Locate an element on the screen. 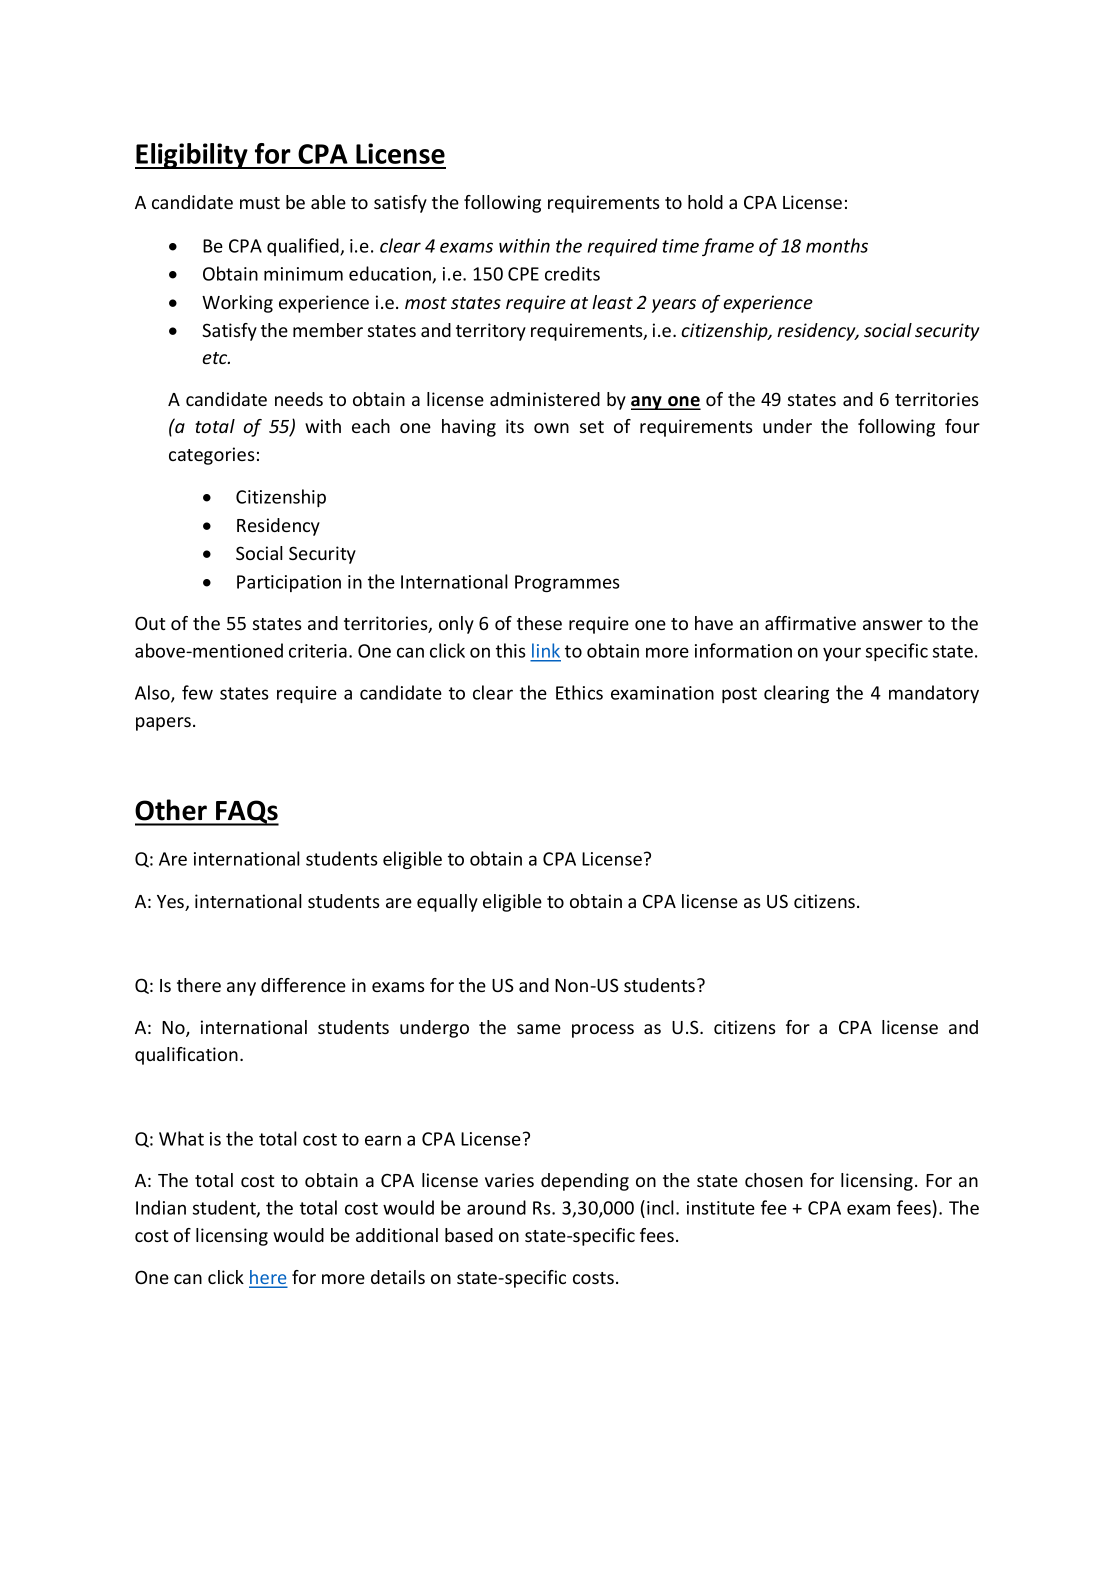 The width and height of the screenshot is (1114, 1576). must is located at coordinates (260, 203).
